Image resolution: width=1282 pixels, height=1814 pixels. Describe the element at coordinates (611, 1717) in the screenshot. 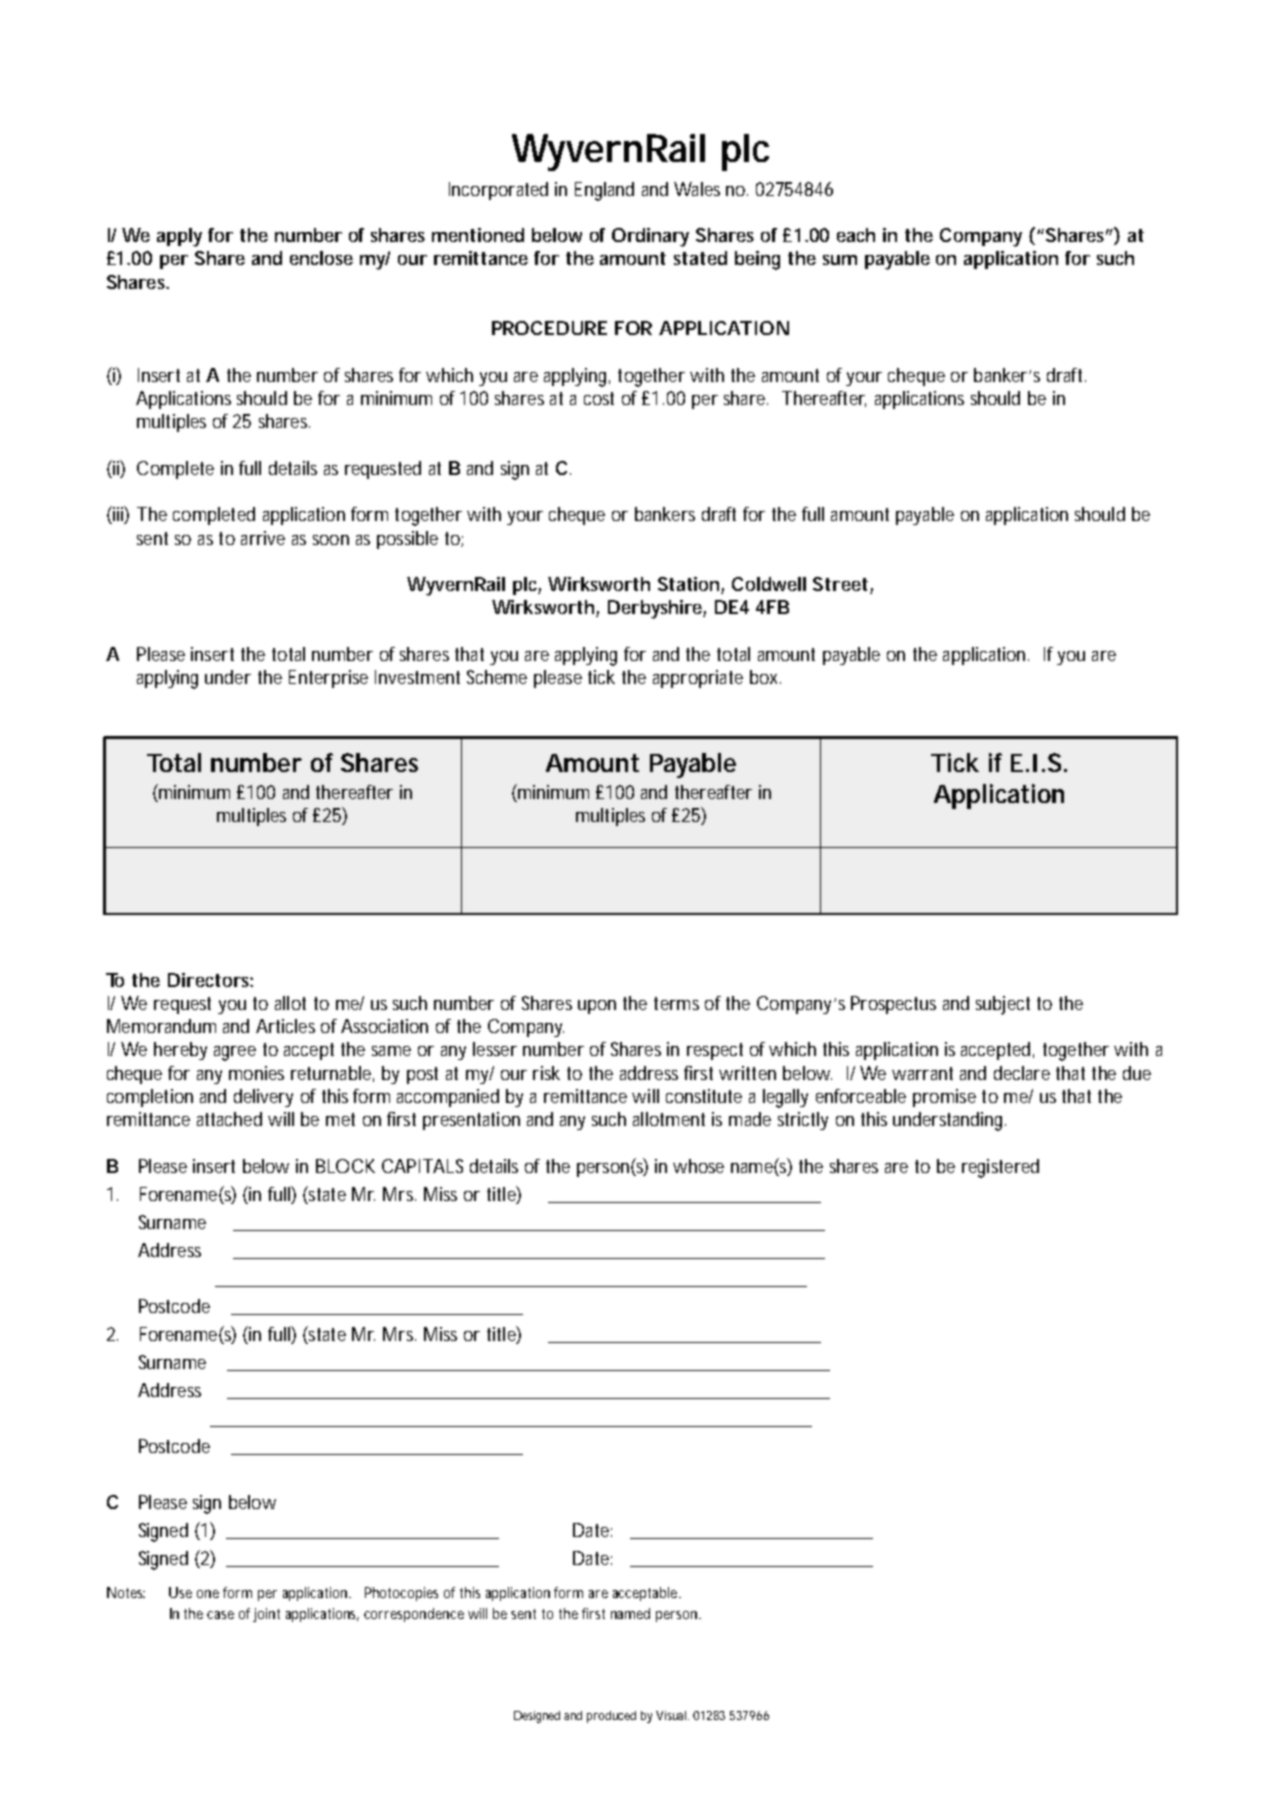

I see `produced` at that location.
